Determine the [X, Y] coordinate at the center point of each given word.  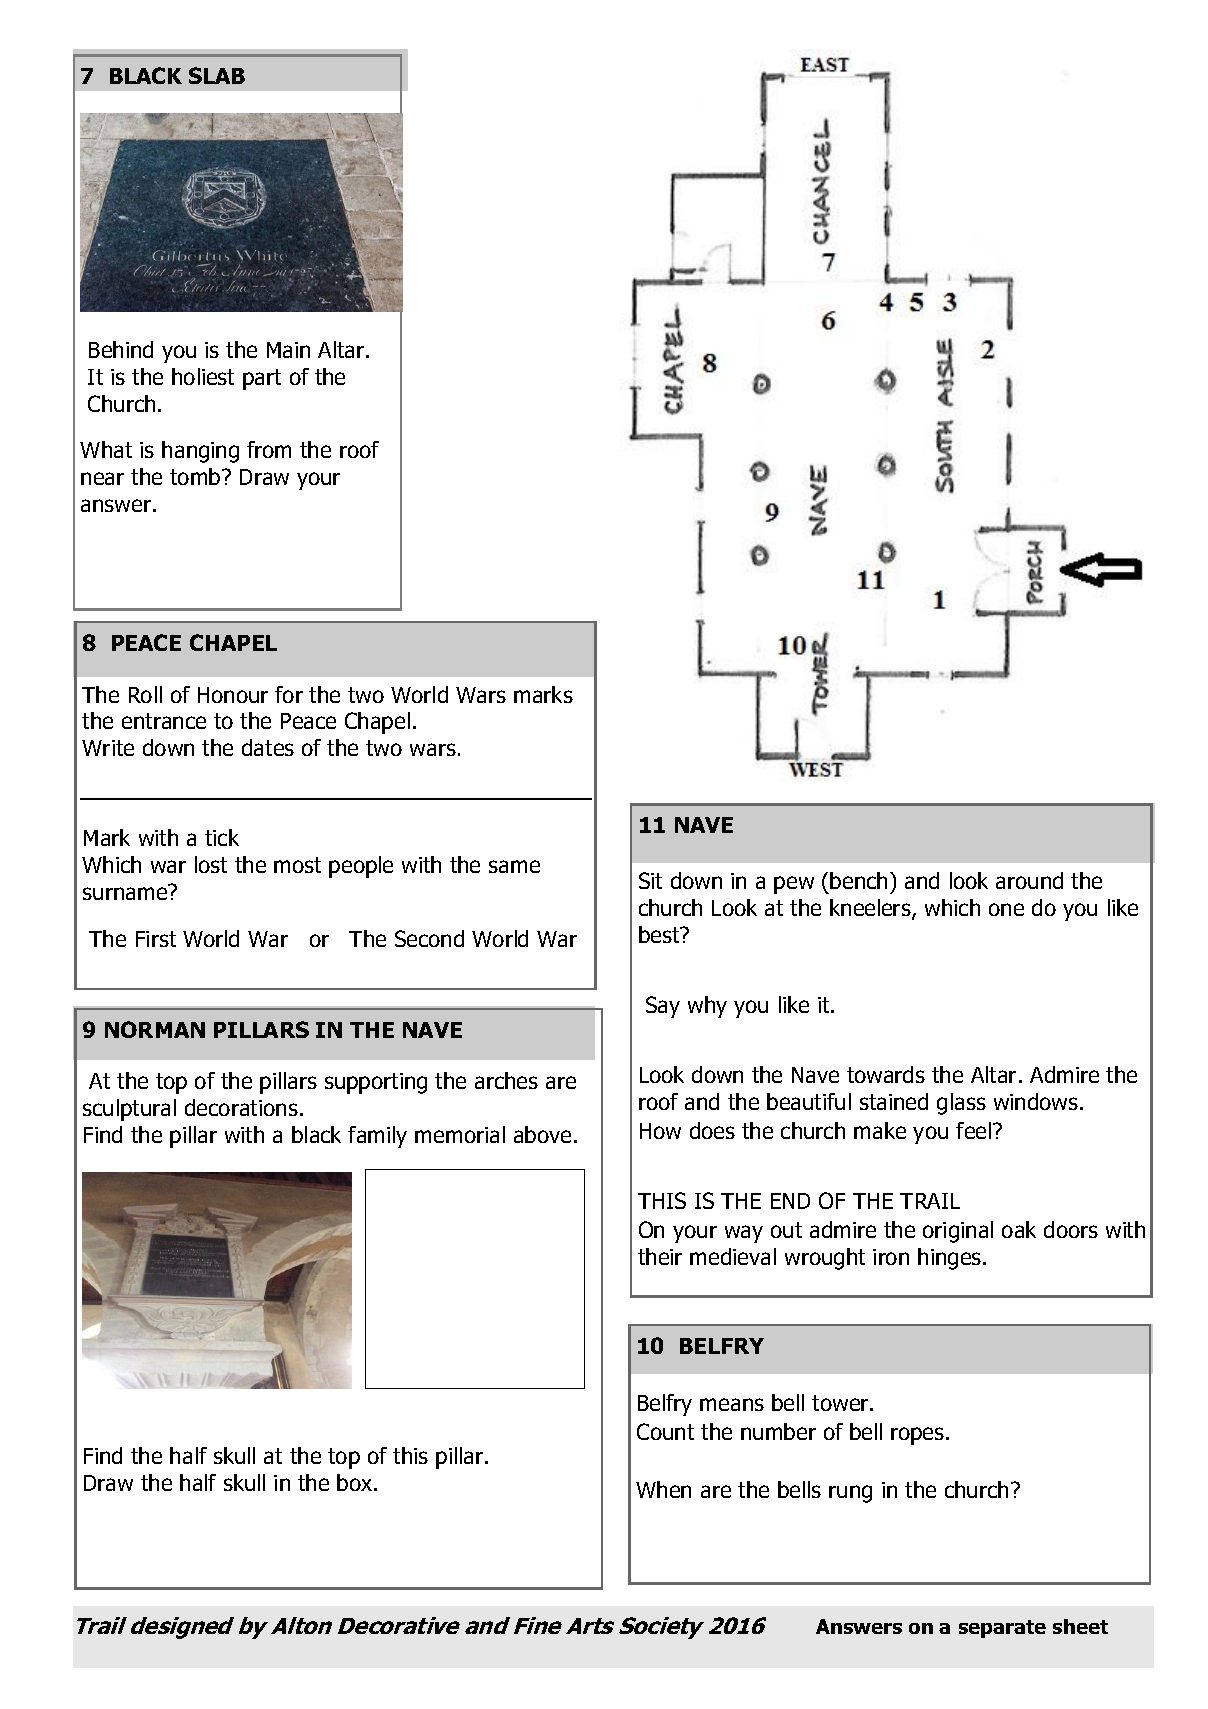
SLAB [217, 75]
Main [288, 350]
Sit [650, 880]
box [356, 1482]
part [262, 379]
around [1029, 880]
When [663, 1489]
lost [211, 864]
